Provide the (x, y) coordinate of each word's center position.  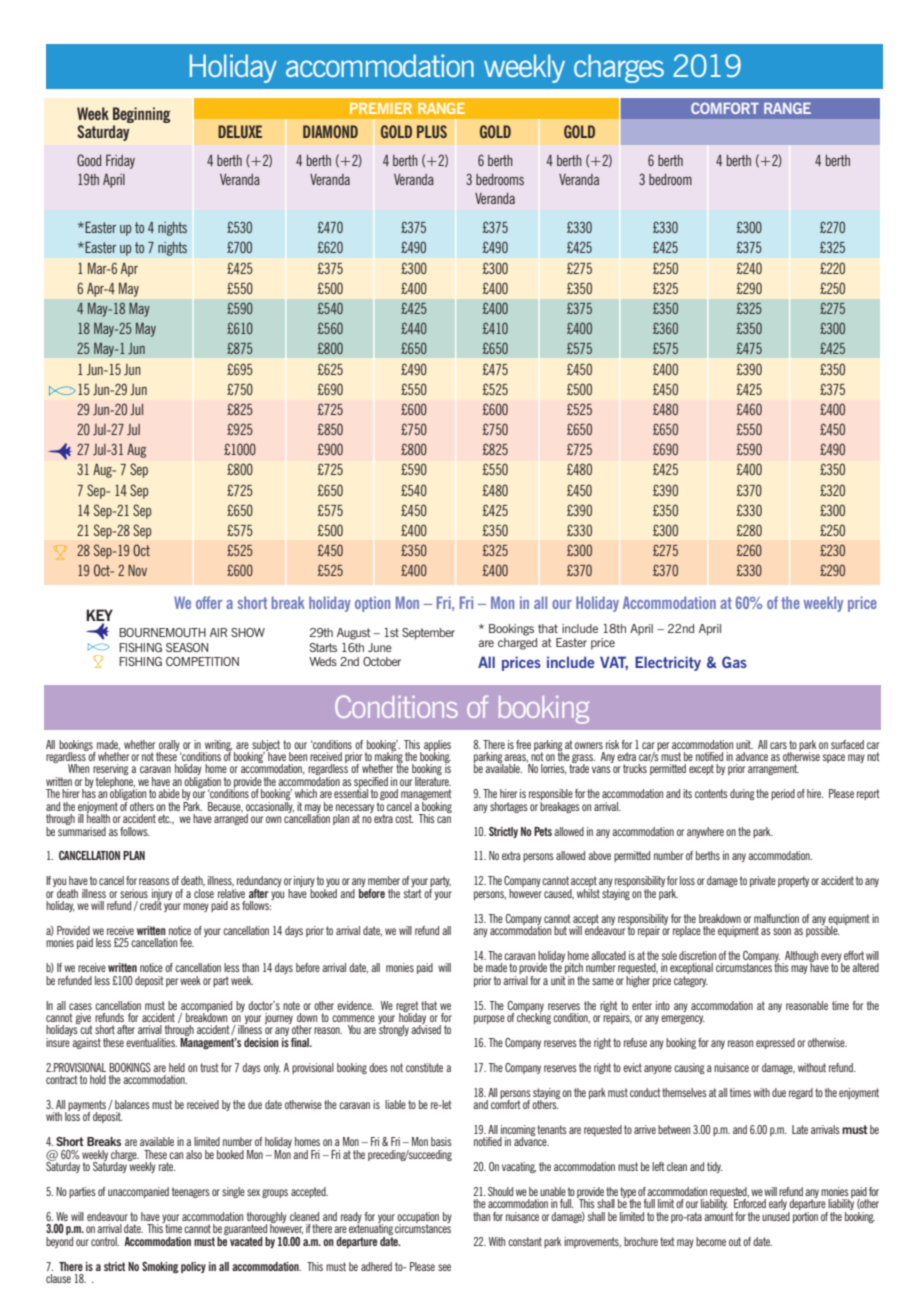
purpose (489, 1019)
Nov (137, 570)
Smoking (160, 1267)
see (444, 1267)
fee (187, 942)
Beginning (142, 115)
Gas (734, 662)
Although (800, 957)
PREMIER (381, 108)
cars (778, 745)
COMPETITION (202, 661)
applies (437, 746)
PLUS (432, 131)
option (372, 604)
